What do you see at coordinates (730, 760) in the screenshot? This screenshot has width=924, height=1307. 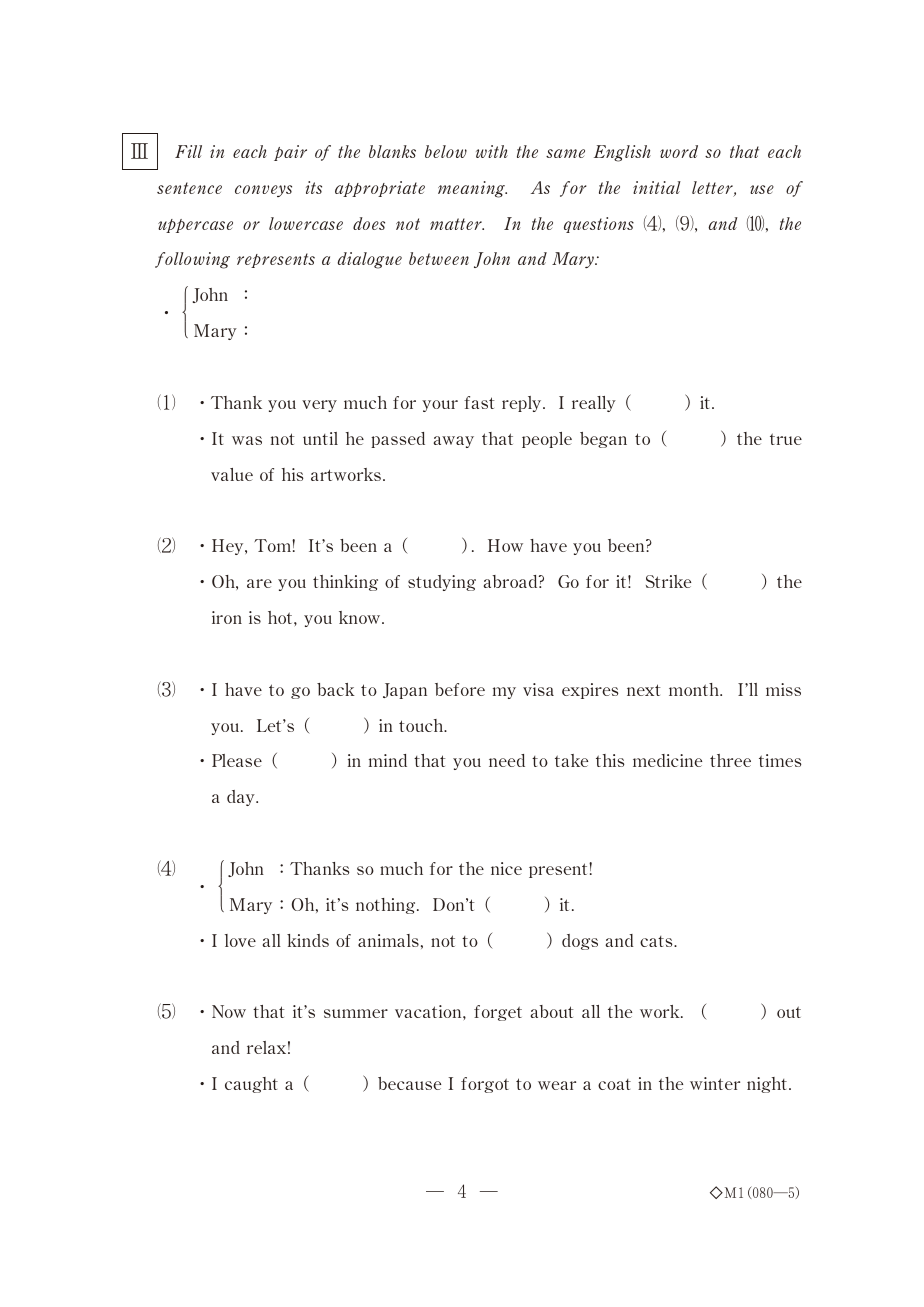 I see `three` at bounding box center [730, 760].
